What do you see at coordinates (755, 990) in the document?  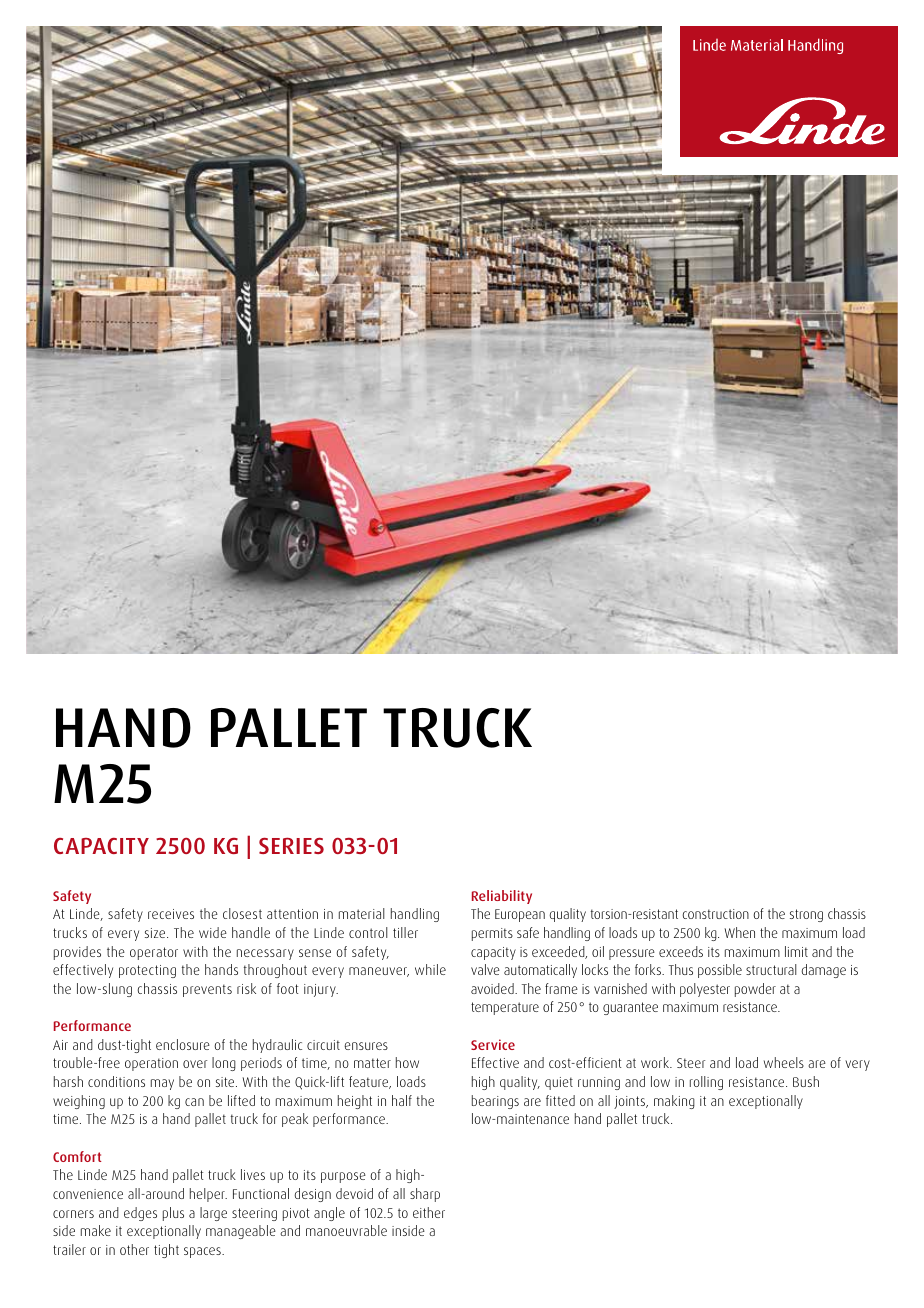 I see `powder` at bounding box center [755, 990].
